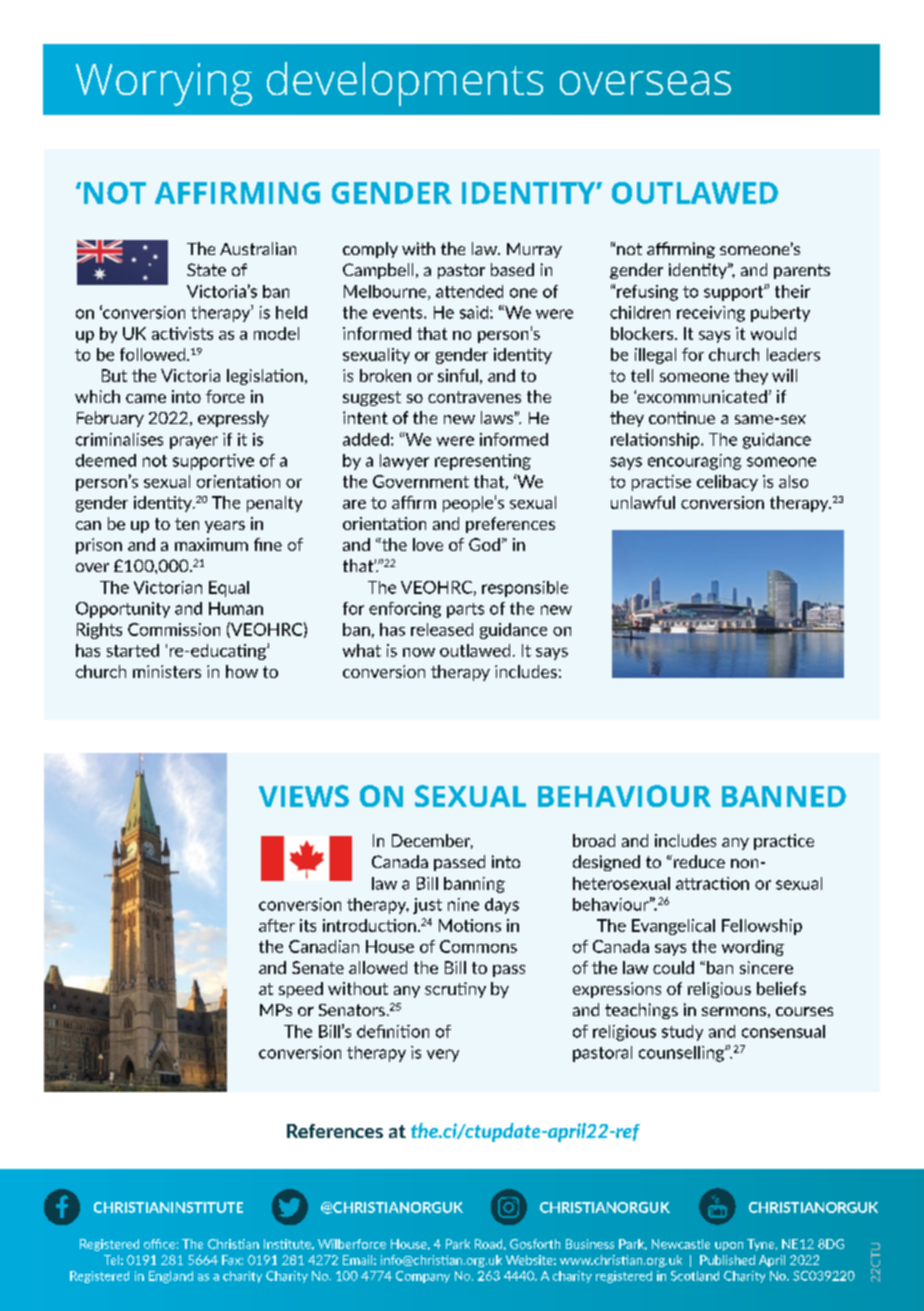 The height and width of the page is (1311, 924). I want to click on England, so click(171, 1277).
